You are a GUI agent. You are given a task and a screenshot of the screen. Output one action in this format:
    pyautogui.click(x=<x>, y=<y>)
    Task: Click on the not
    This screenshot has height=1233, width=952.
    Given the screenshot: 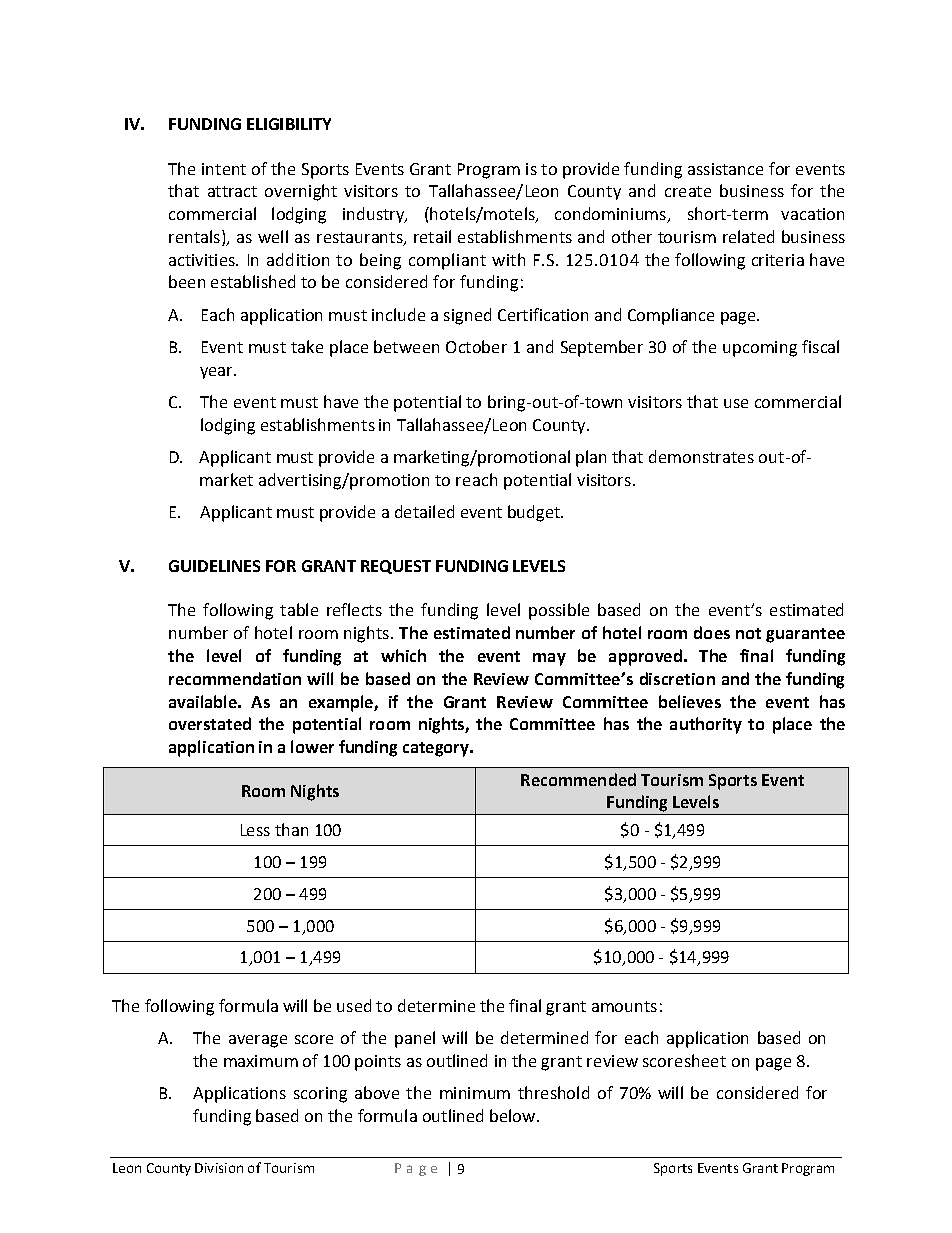 What is the action you would take?
    pyautogui.click(x=748, y=633)
